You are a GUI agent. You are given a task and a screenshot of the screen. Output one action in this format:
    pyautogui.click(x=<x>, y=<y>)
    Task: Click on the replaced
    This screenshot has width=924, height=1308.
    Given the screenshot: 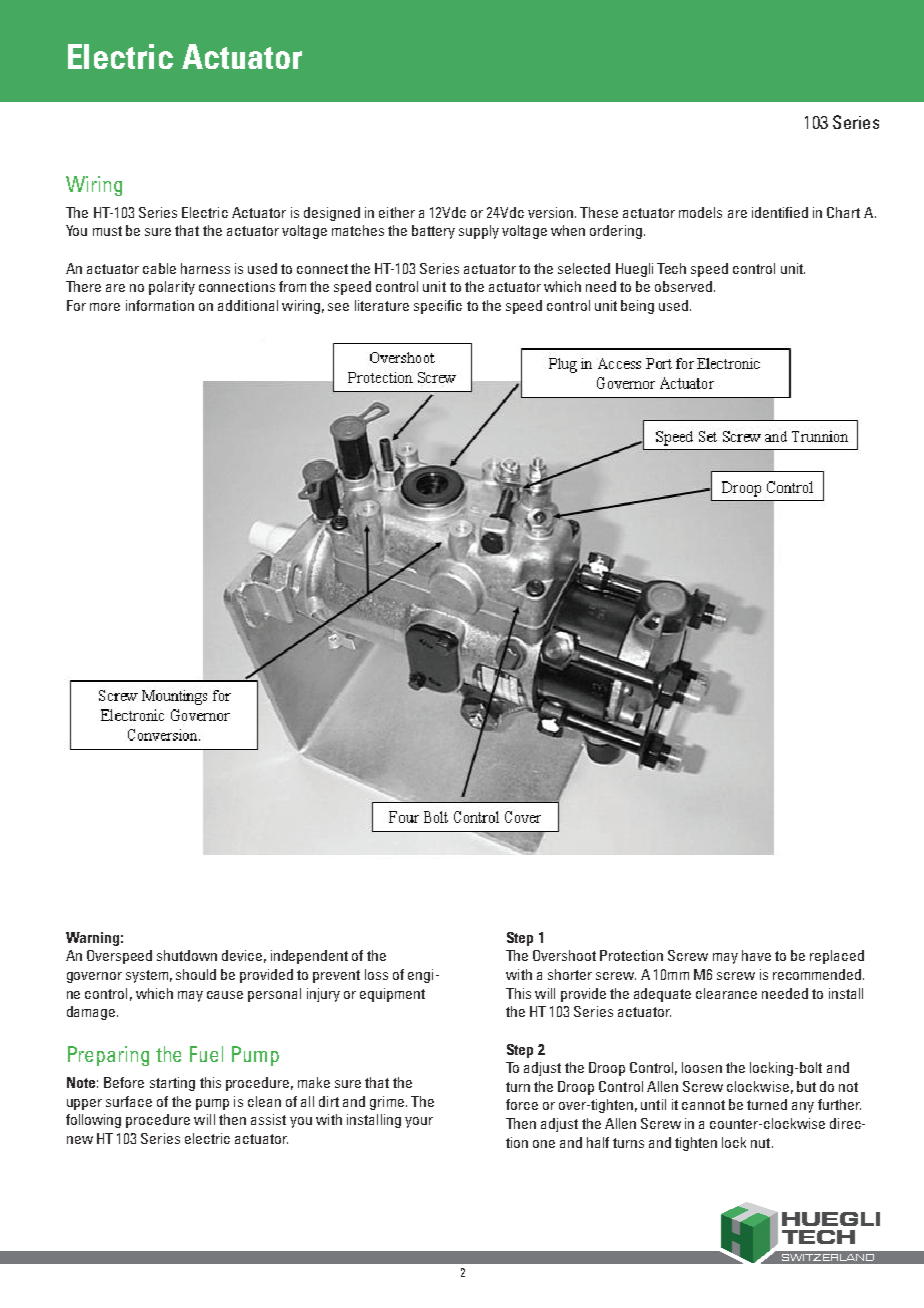 What is the action you would take?
    pyautogui.click(x=837, y=957)
